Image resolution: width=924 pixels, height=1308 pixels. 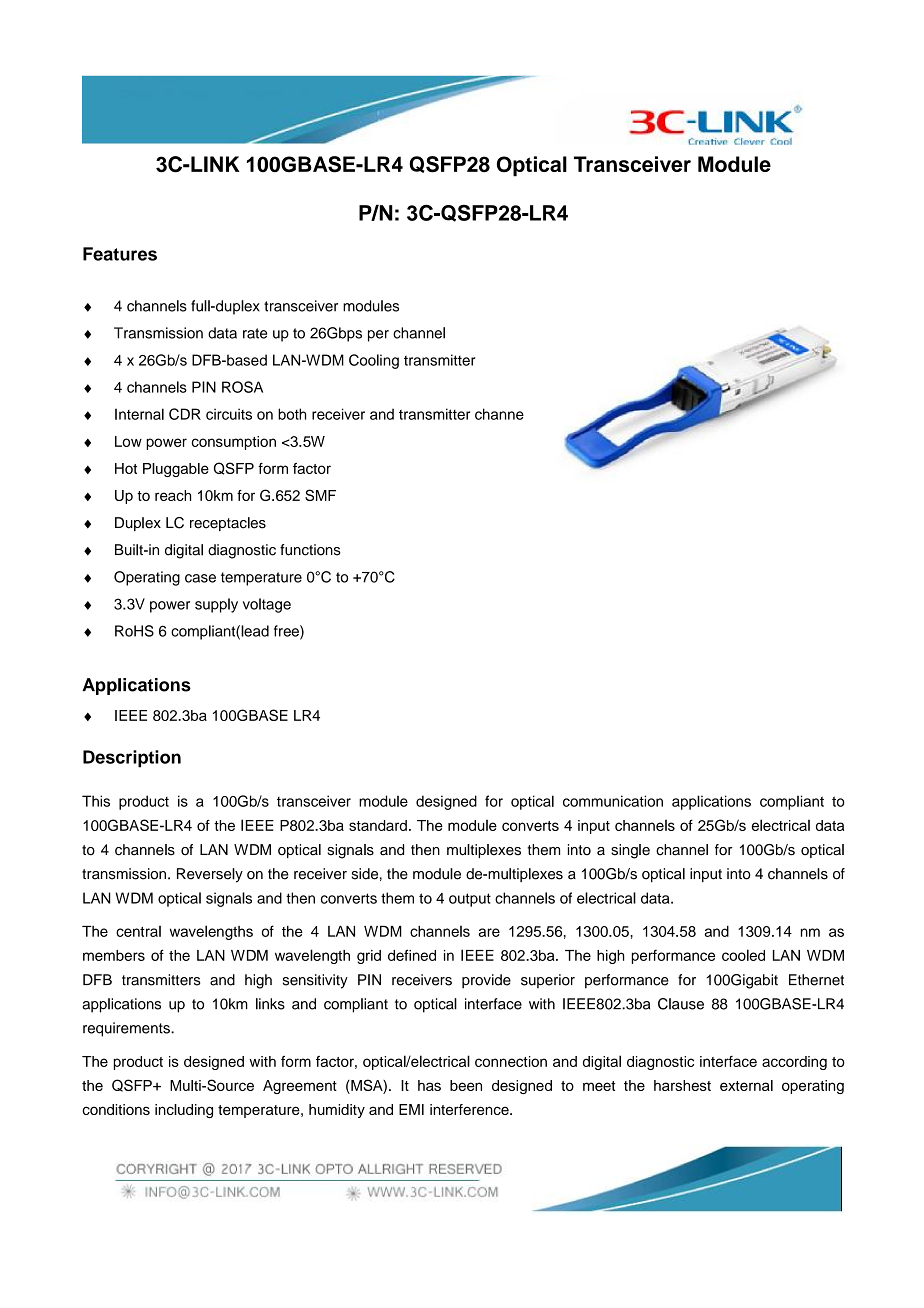 What do you see at coordinates (378, 825) in the screenshot?
I see `standard` at bounding box center [378, 825].
